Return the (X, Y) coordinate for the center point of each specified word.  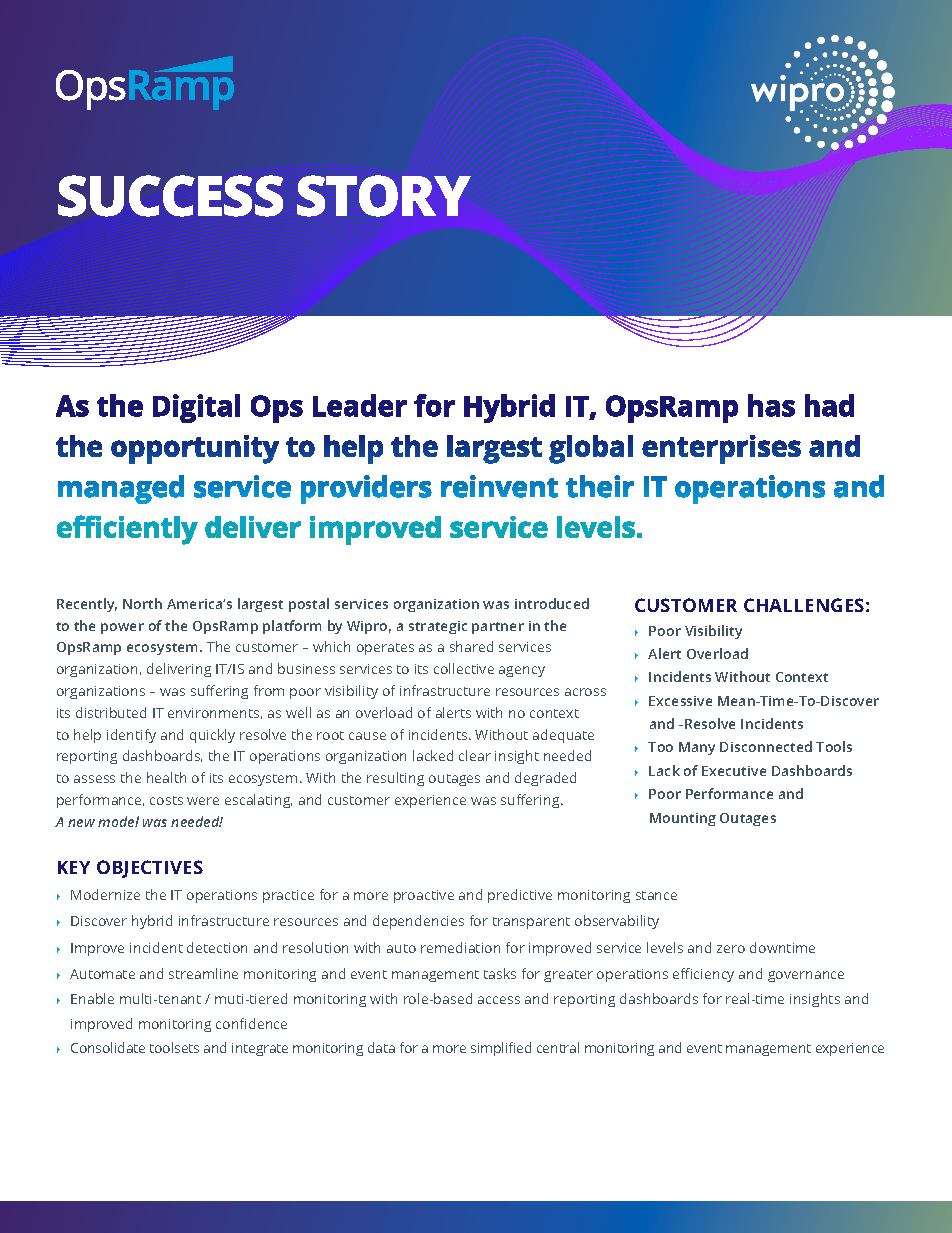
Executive (734, 771)
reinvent (499, 486)
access (499, 1000)
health (166, 777)
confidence (251, 1023)
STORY (384, 196)
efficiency (703, 975)
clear (475, 755)
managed (121, 489)
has (771, 405)
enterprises (721, 449)
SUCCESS (170, 196)
